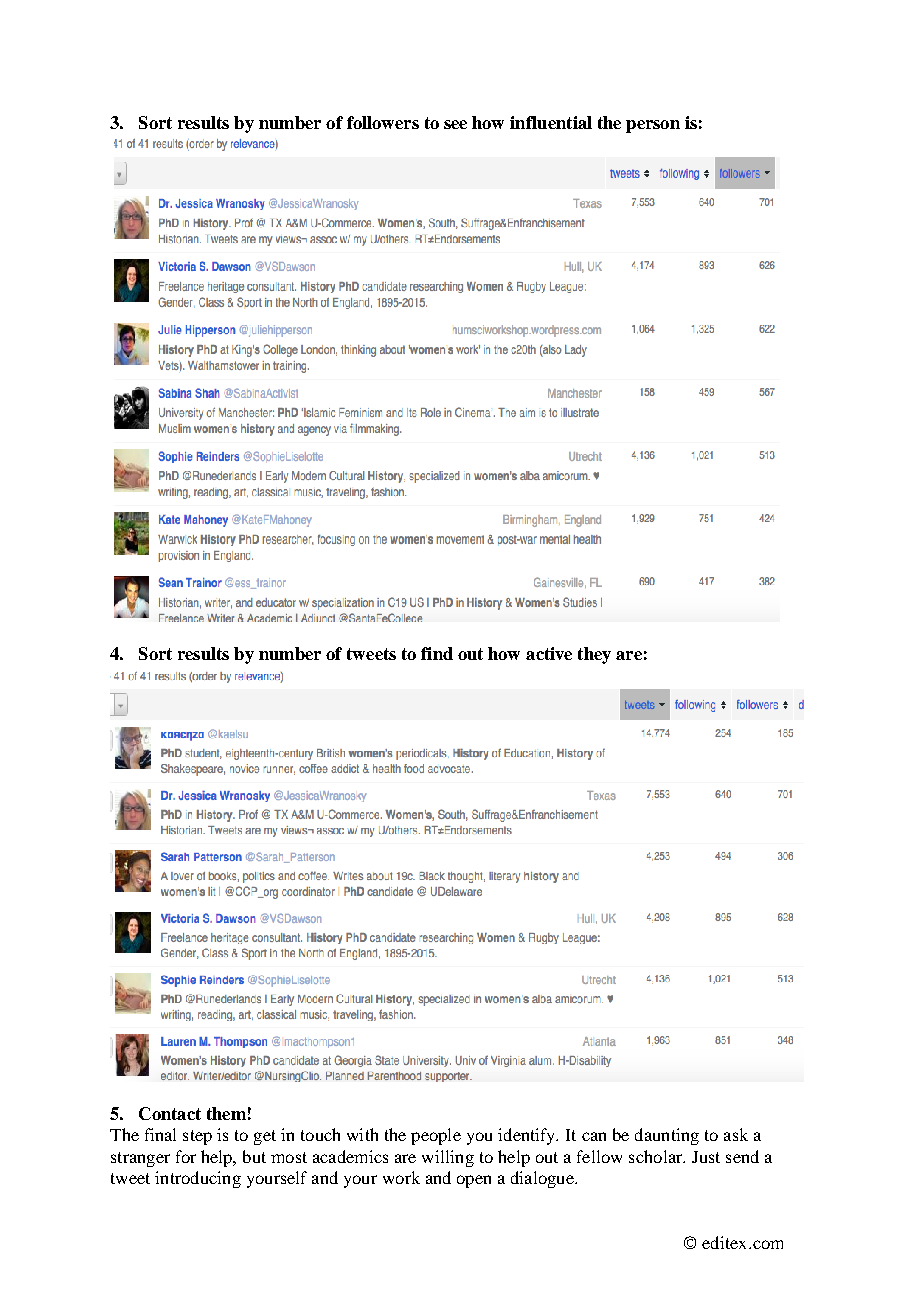 This screenshot has height=1309, width=924. Describe the element at coordinates (197, 1137) in the screenshot. I see `step` at that location.
